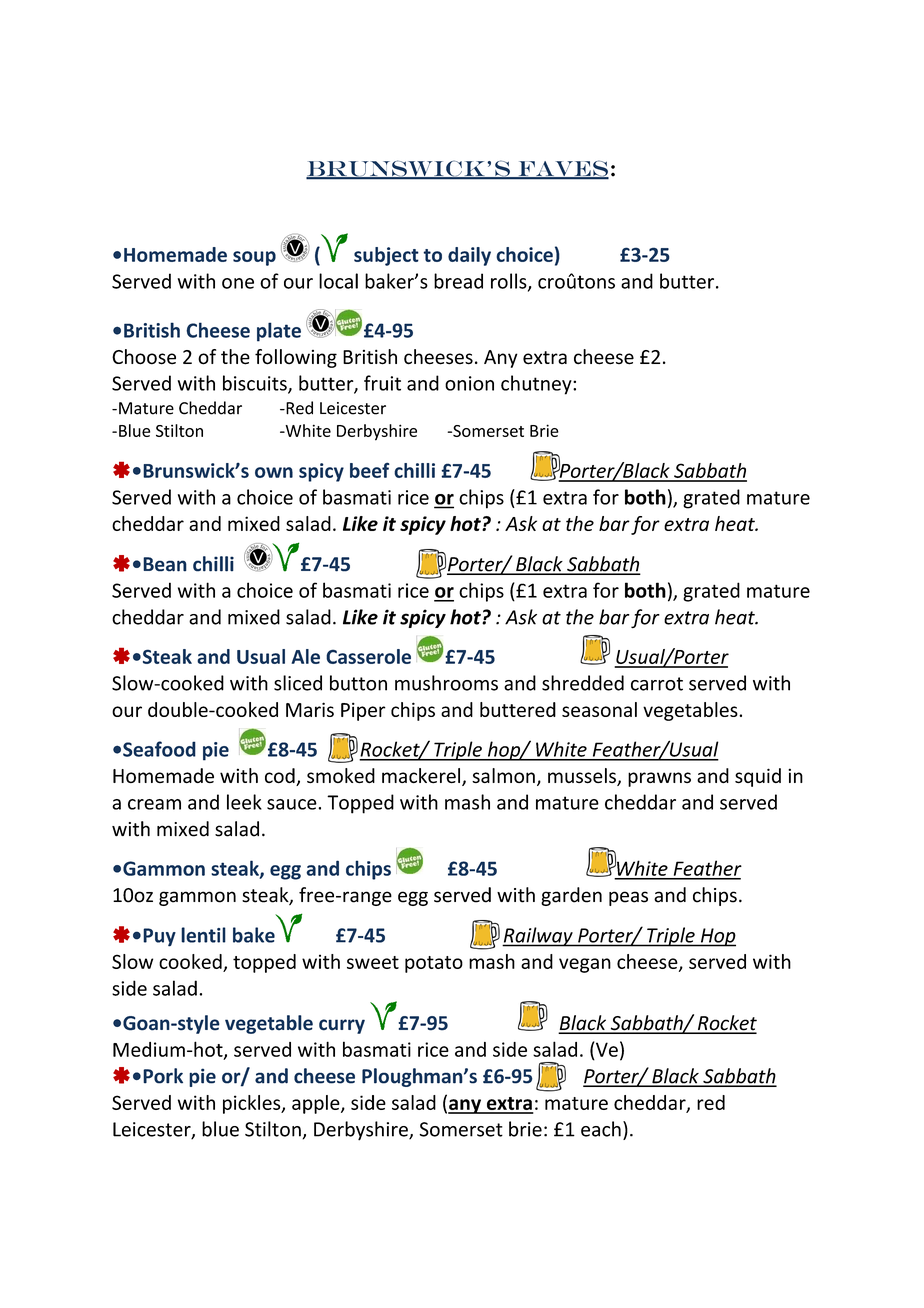 The image size is (924, 1308). I want to click on apple, so click(317, 1104).
